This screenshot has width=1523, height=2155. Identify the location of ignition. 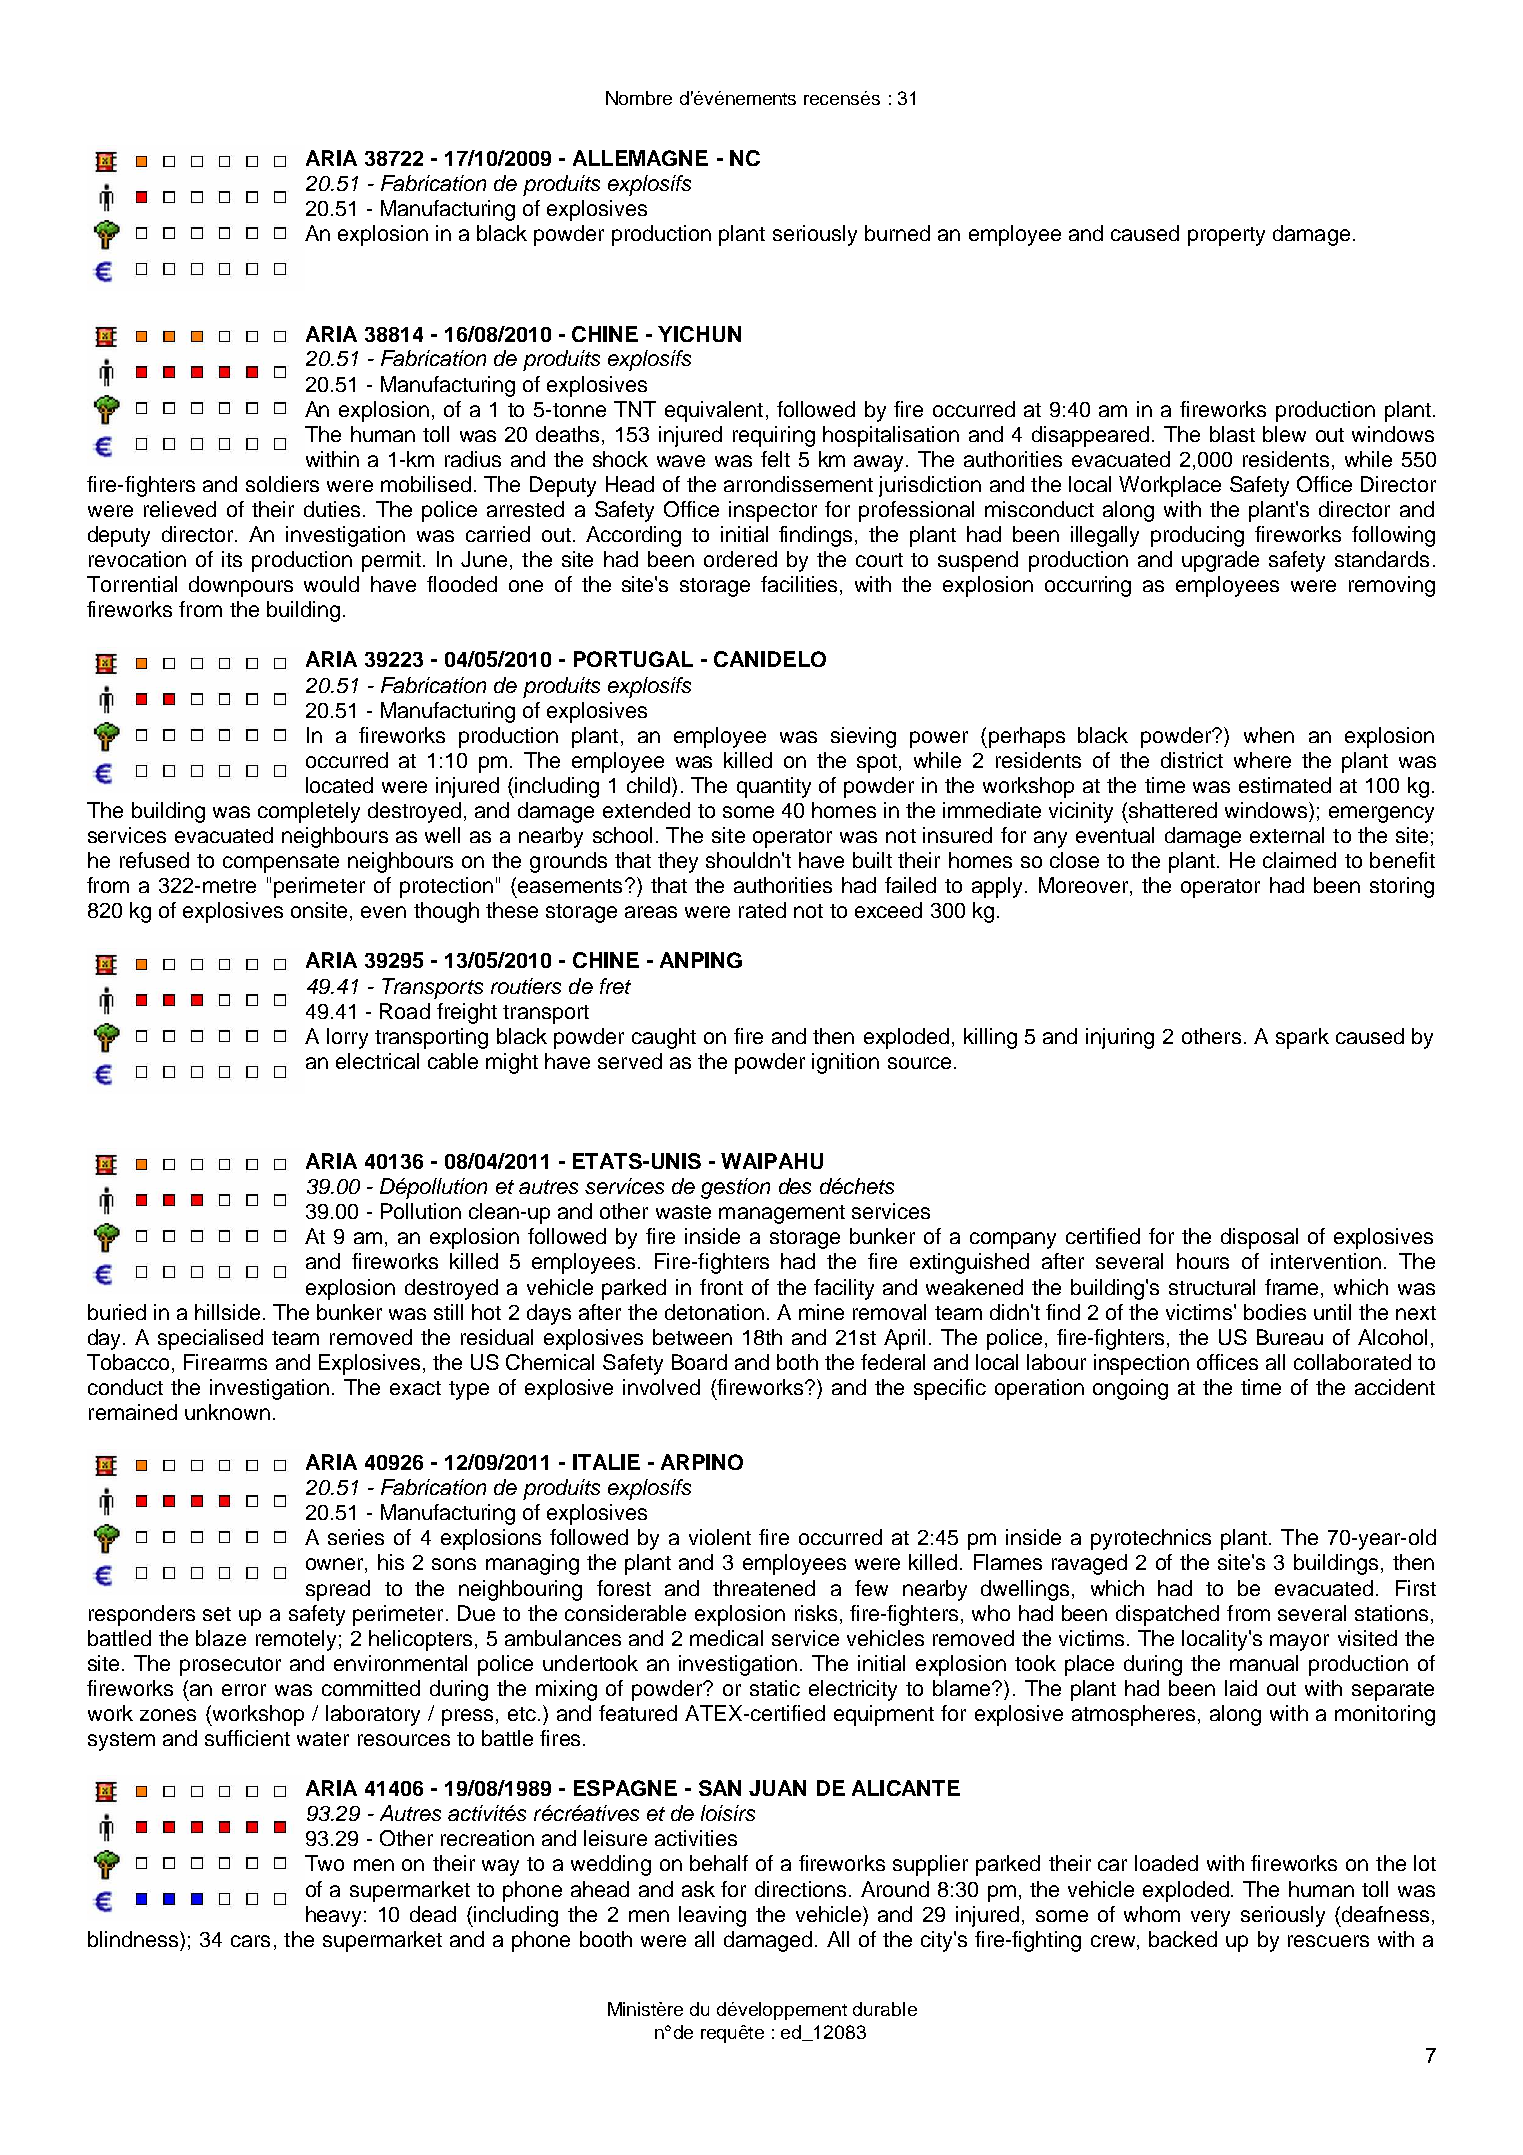
(845, 1063).
